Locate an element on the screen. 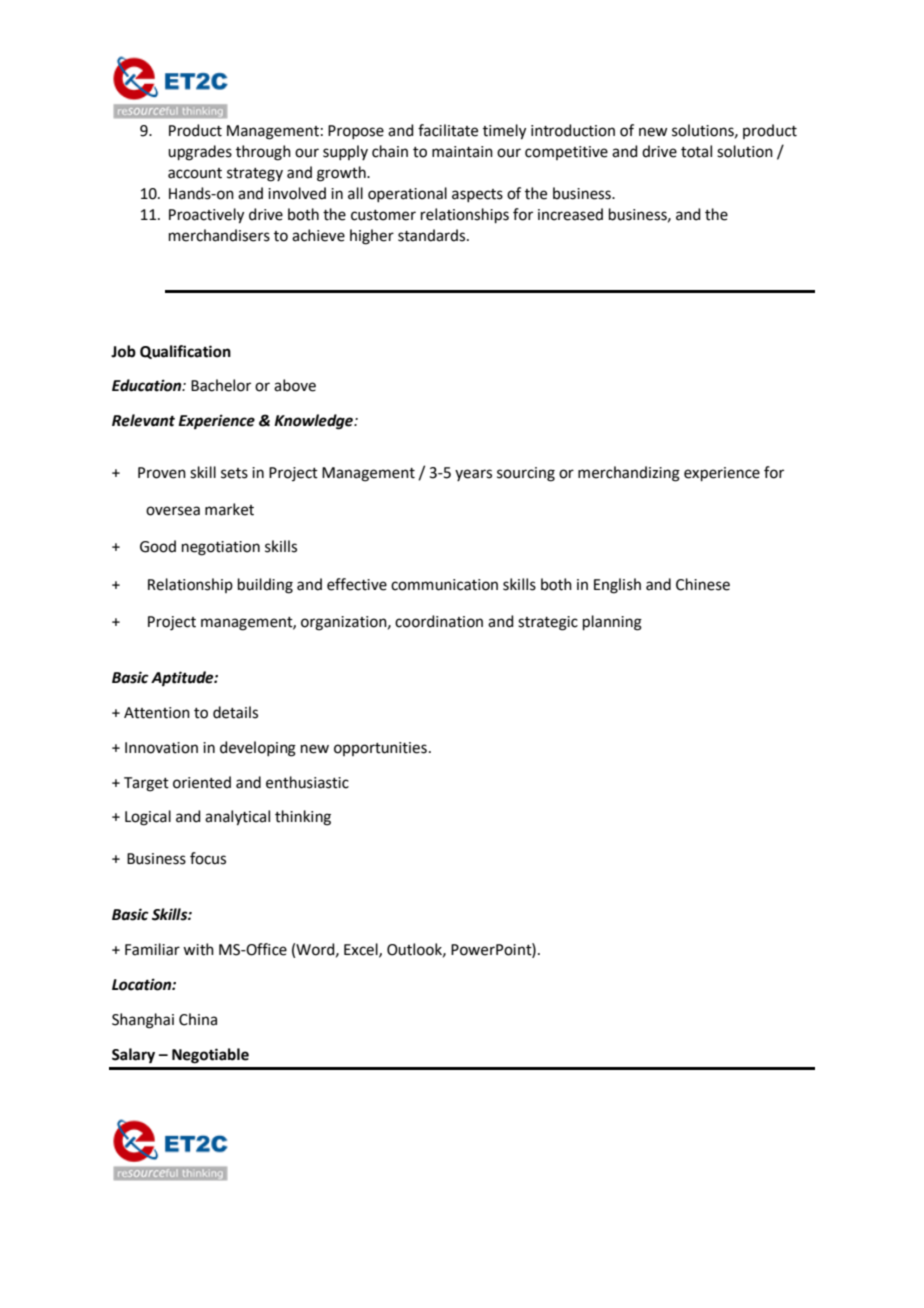  negotiation is located at coordinates (221, 548).
